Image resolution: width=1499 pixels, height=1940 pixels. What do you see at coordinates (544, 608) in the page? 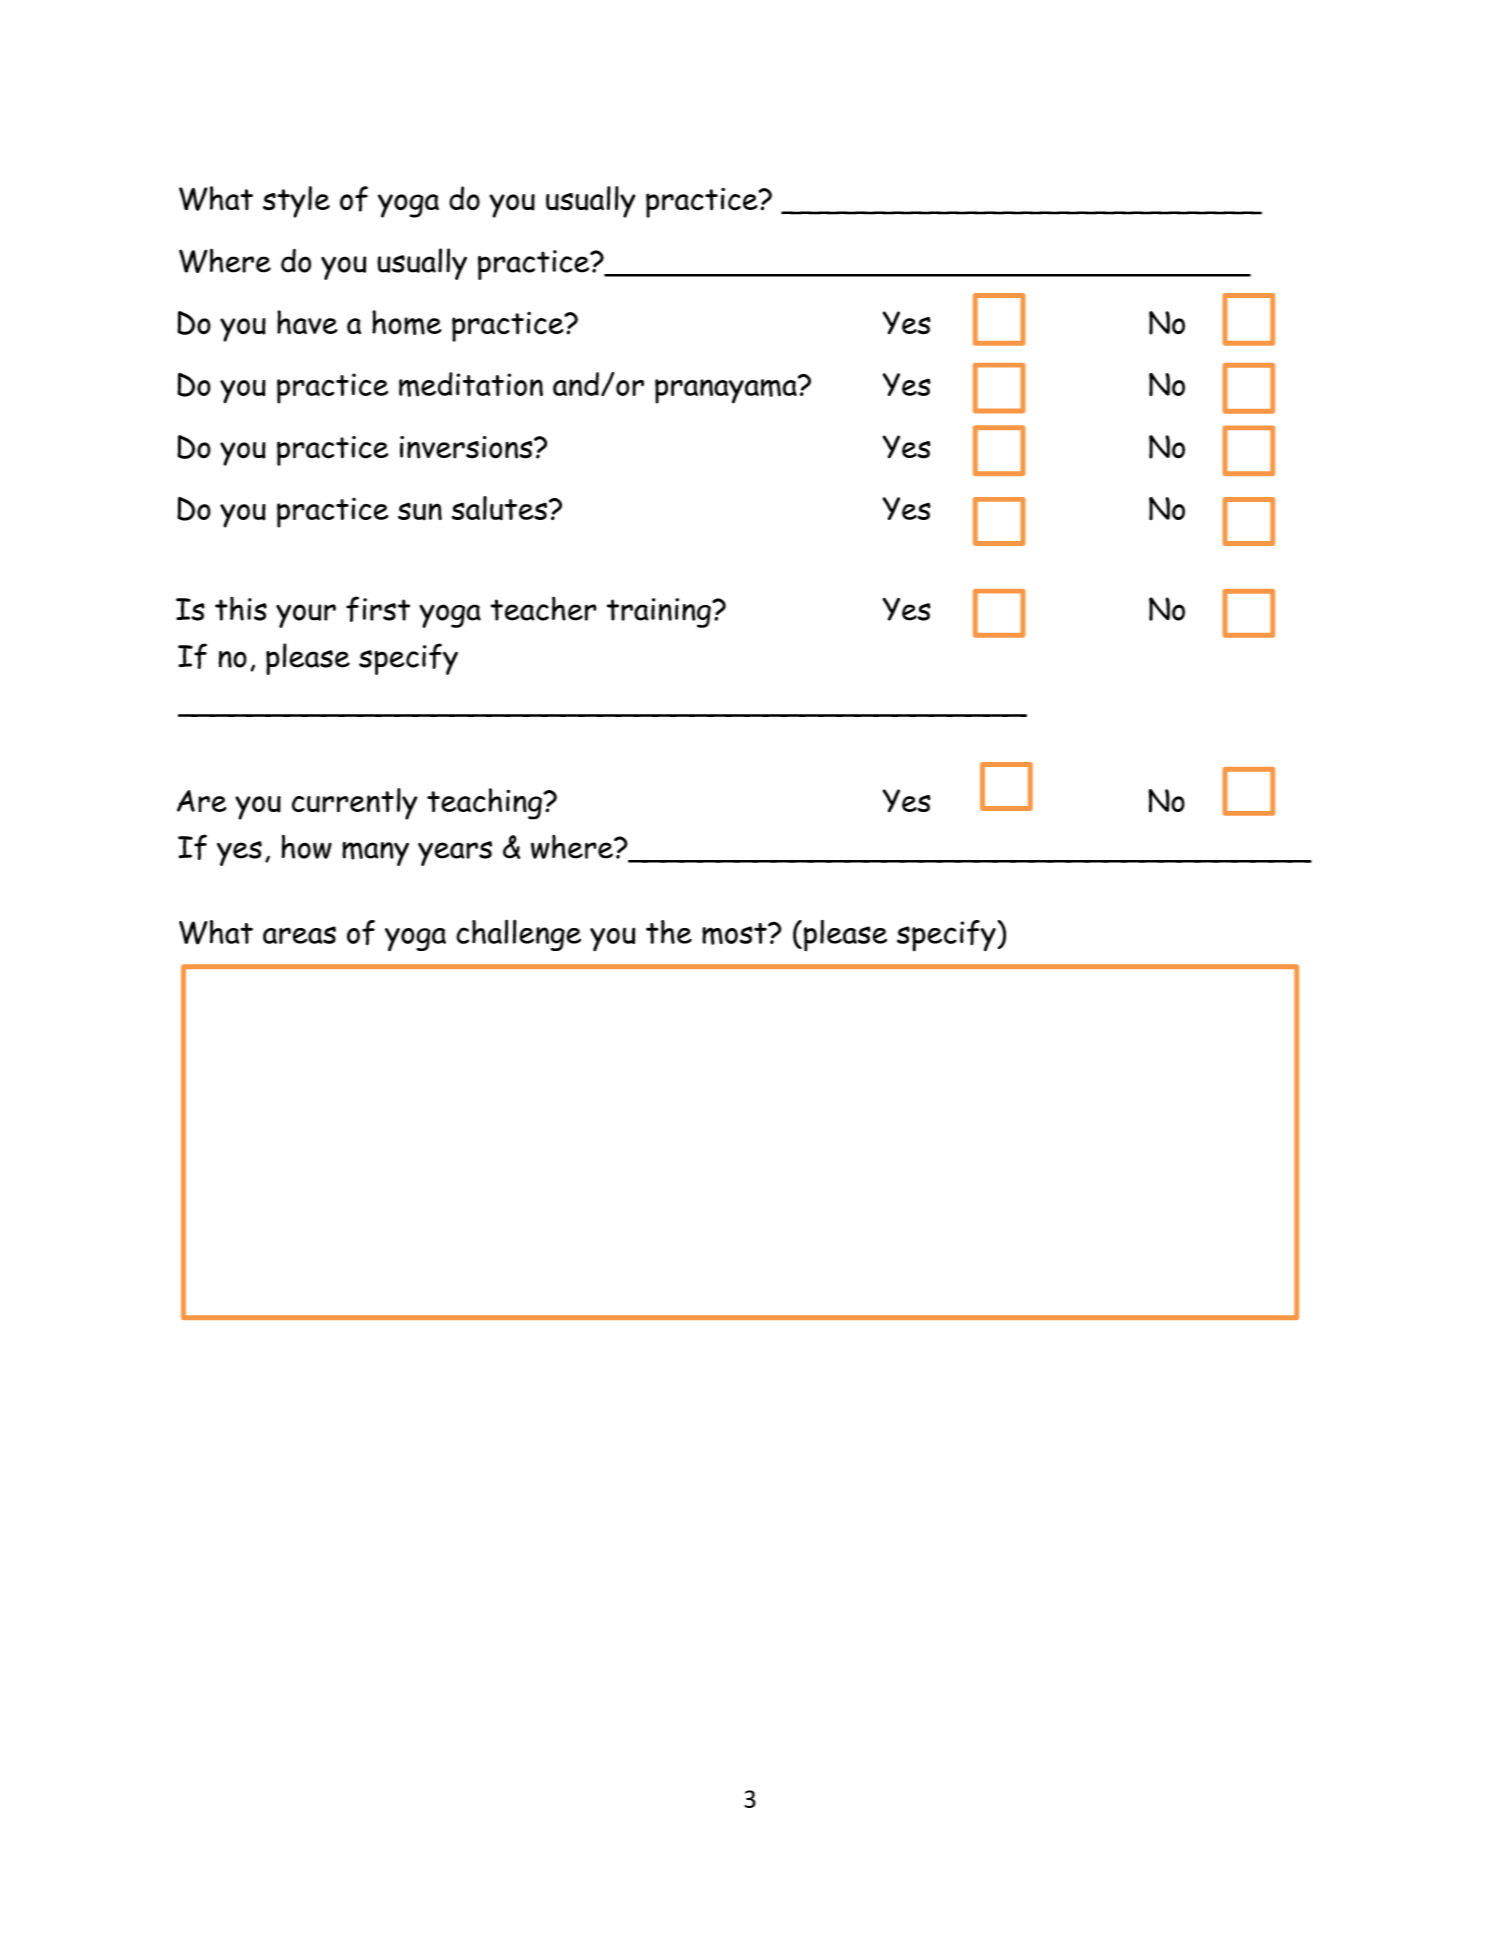
I see `teacher` at bounding box center [544, 608].
